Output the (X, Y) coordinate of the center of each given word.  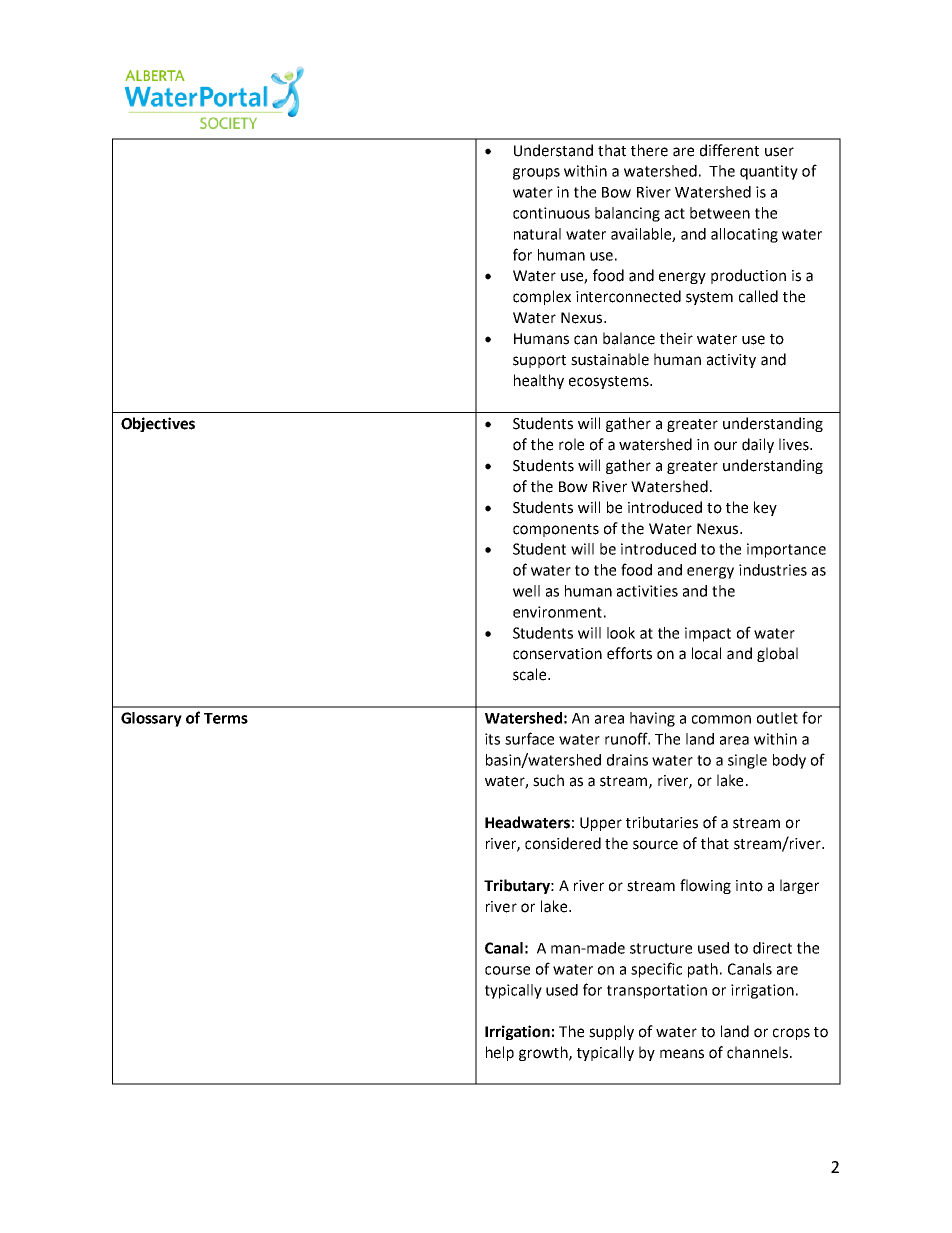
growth (544, 1053)
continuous (551, 213)
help (500, 1053)
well (526, 591)
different (729, 150)
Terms (226, 718)
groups (536, 174)
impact (708, 634)
